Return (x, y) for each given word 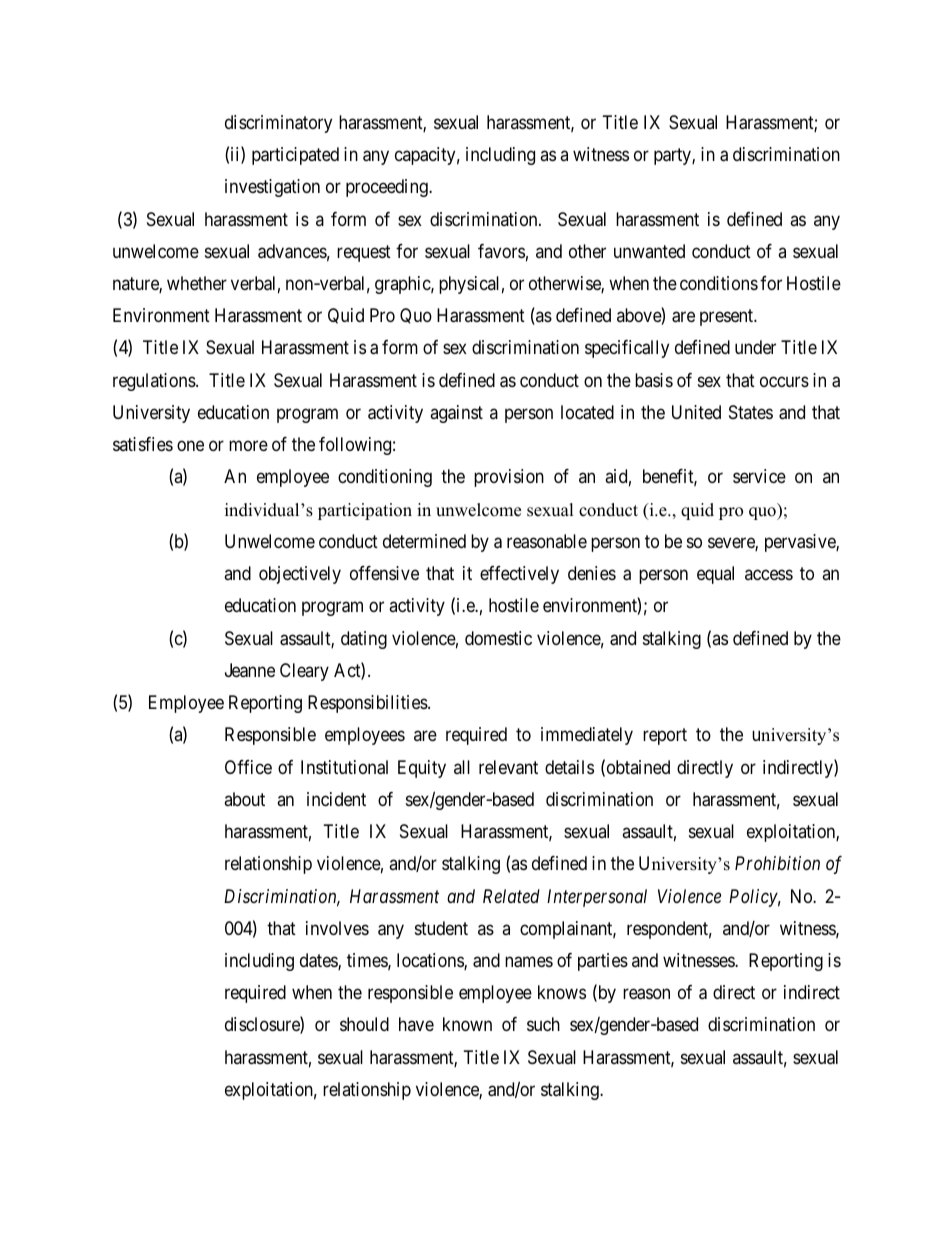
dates (319, 961)
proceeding (388, 188)
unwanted (649, 251)
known (467, 1024)
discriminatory (278, 124)
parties (603, 962)
